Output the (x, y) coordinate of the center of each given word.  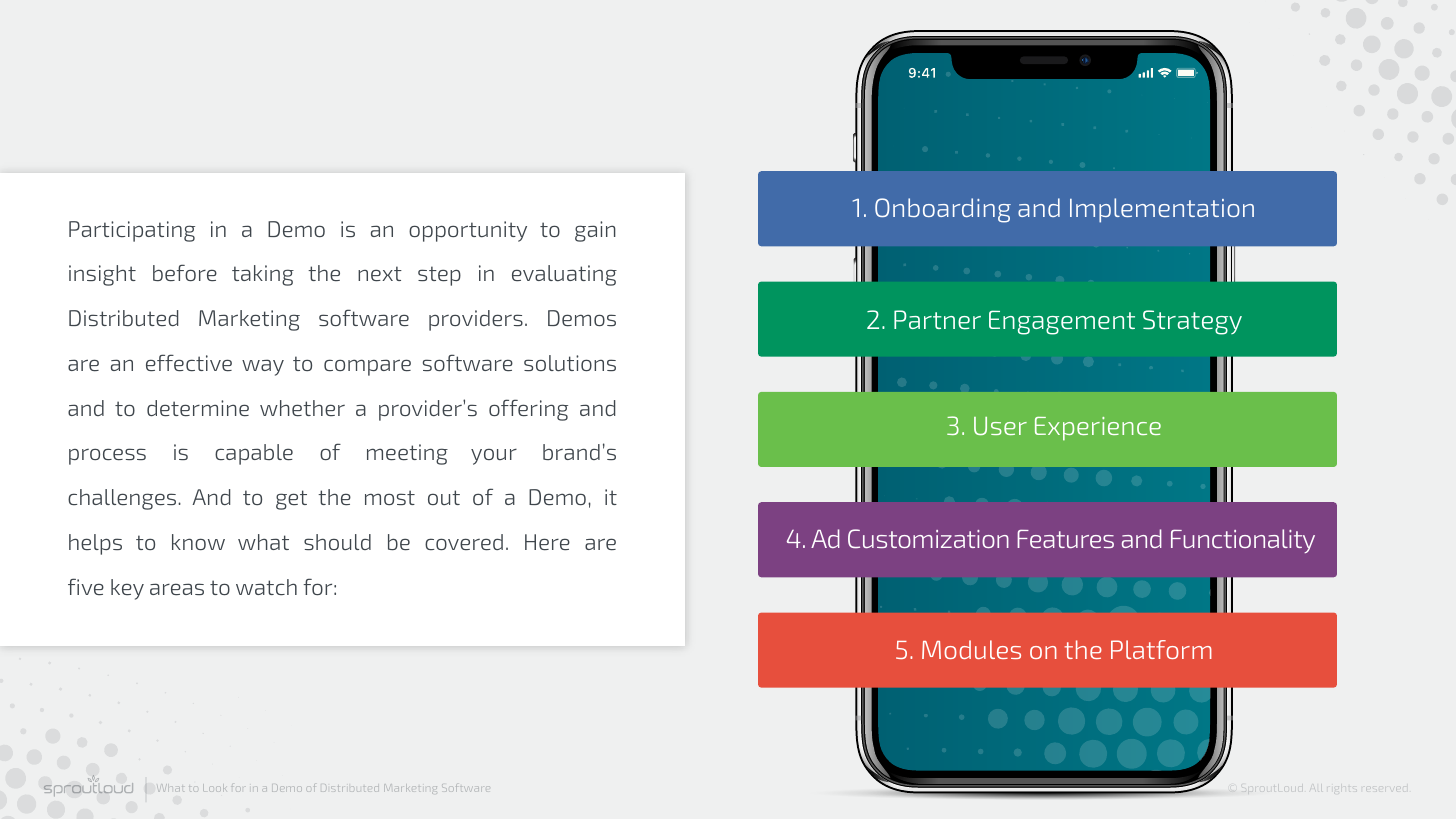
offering (528, 410)
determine (198, 408)
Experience (1098, 429)
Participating (132, 231)
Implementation (1162, 210)
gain (595, 231)
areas (177, 589)
